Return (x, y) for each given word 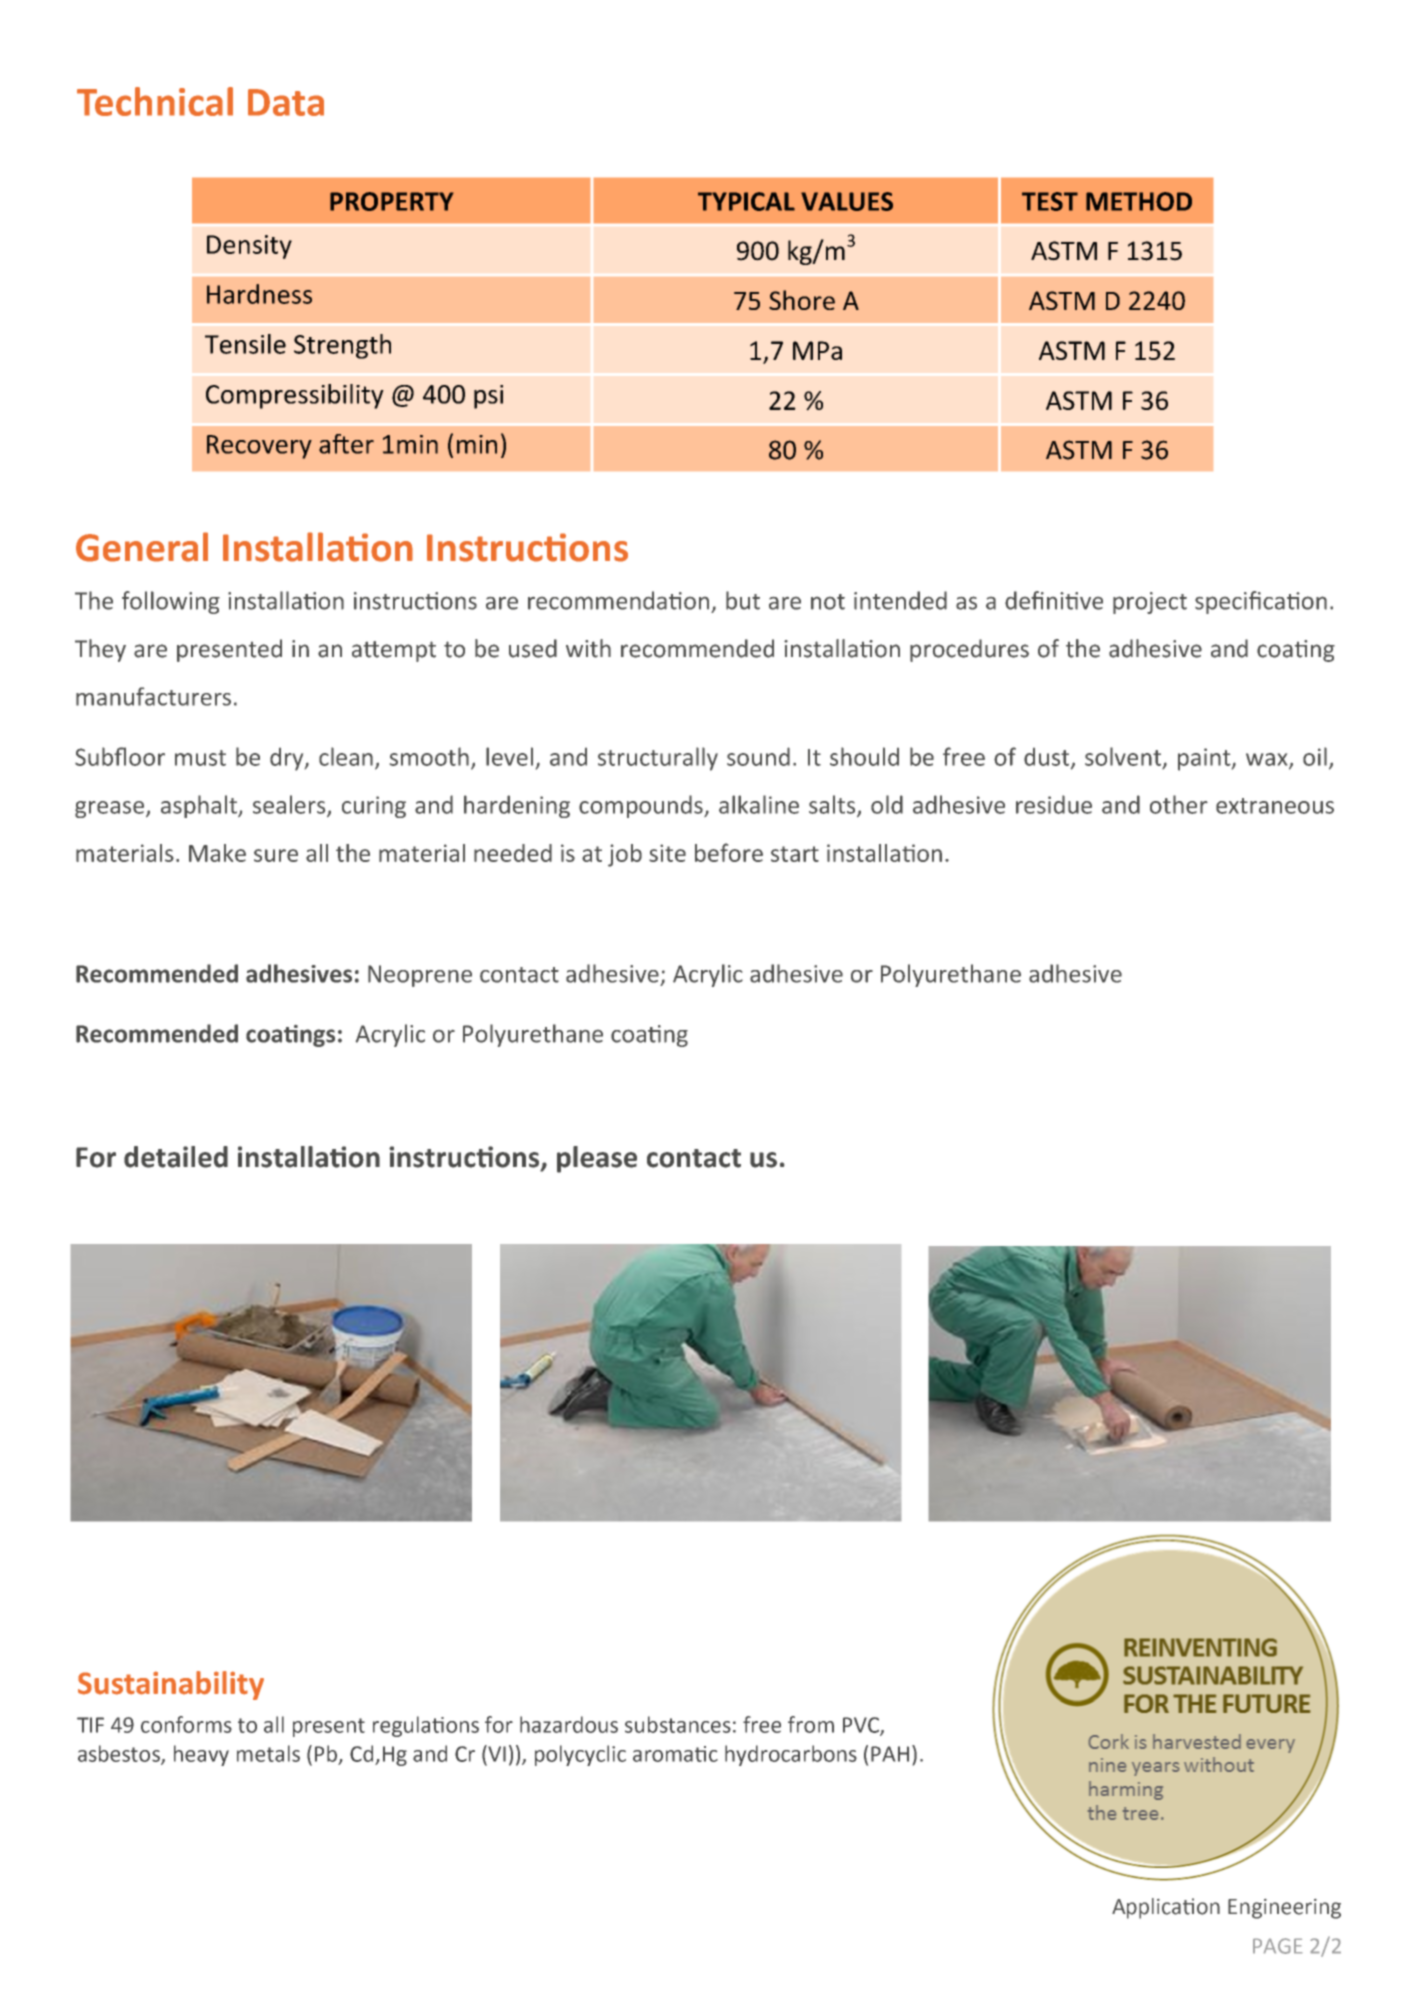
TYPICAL (746, 201)
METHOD (1139, 201)
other (1179, 804)
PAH (890, 1754)
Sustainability (171, 1685)
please (597, 1159)
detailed (176, 1157)
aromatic (675, 1754)
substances (678, 1724)
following (171, 602)
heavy (201, 1755)
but (743, 600)
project (1150, 603)
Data (286, 102)
